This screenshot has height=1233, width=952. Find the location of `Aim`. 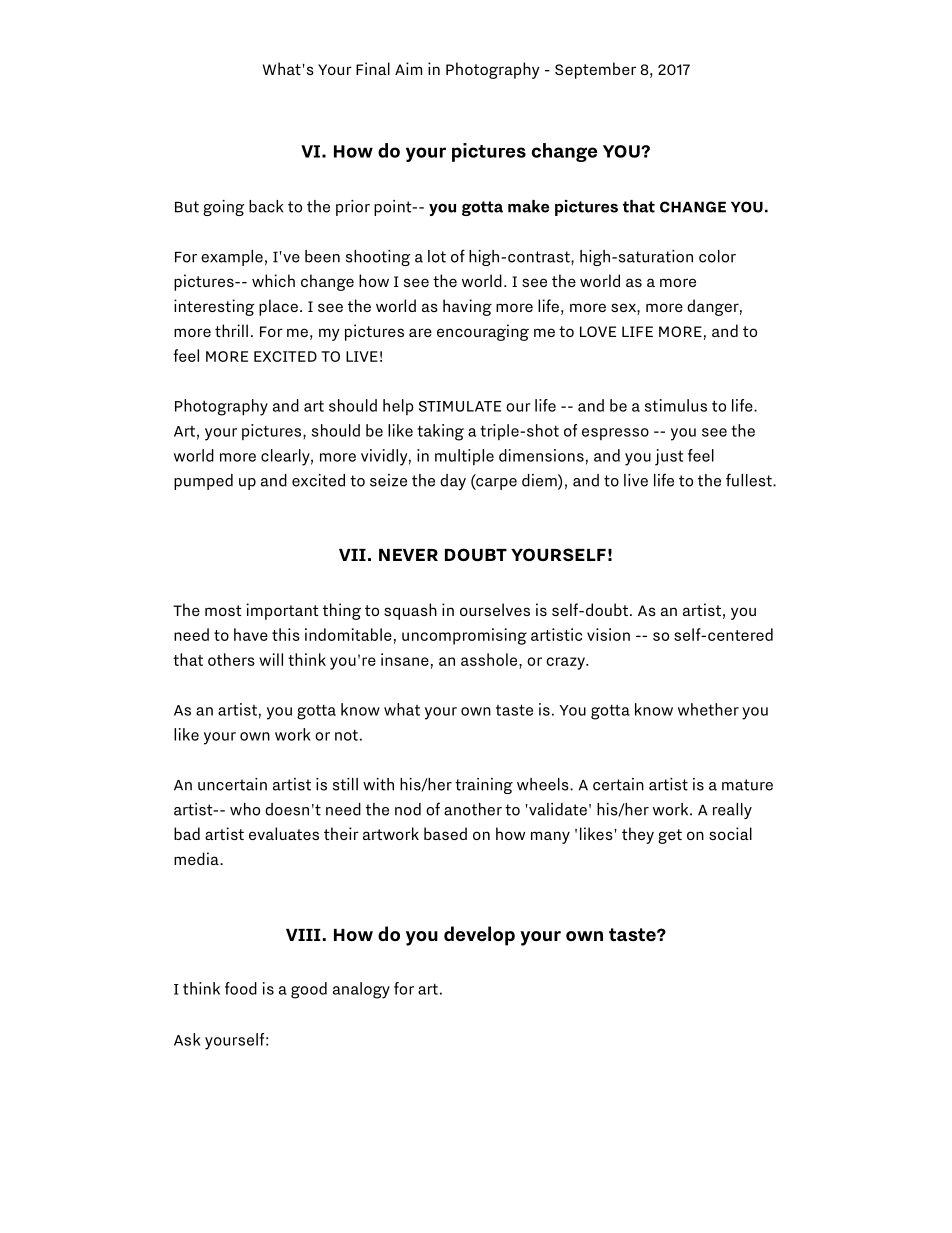

Aim is located at coordinates (408, 68).
